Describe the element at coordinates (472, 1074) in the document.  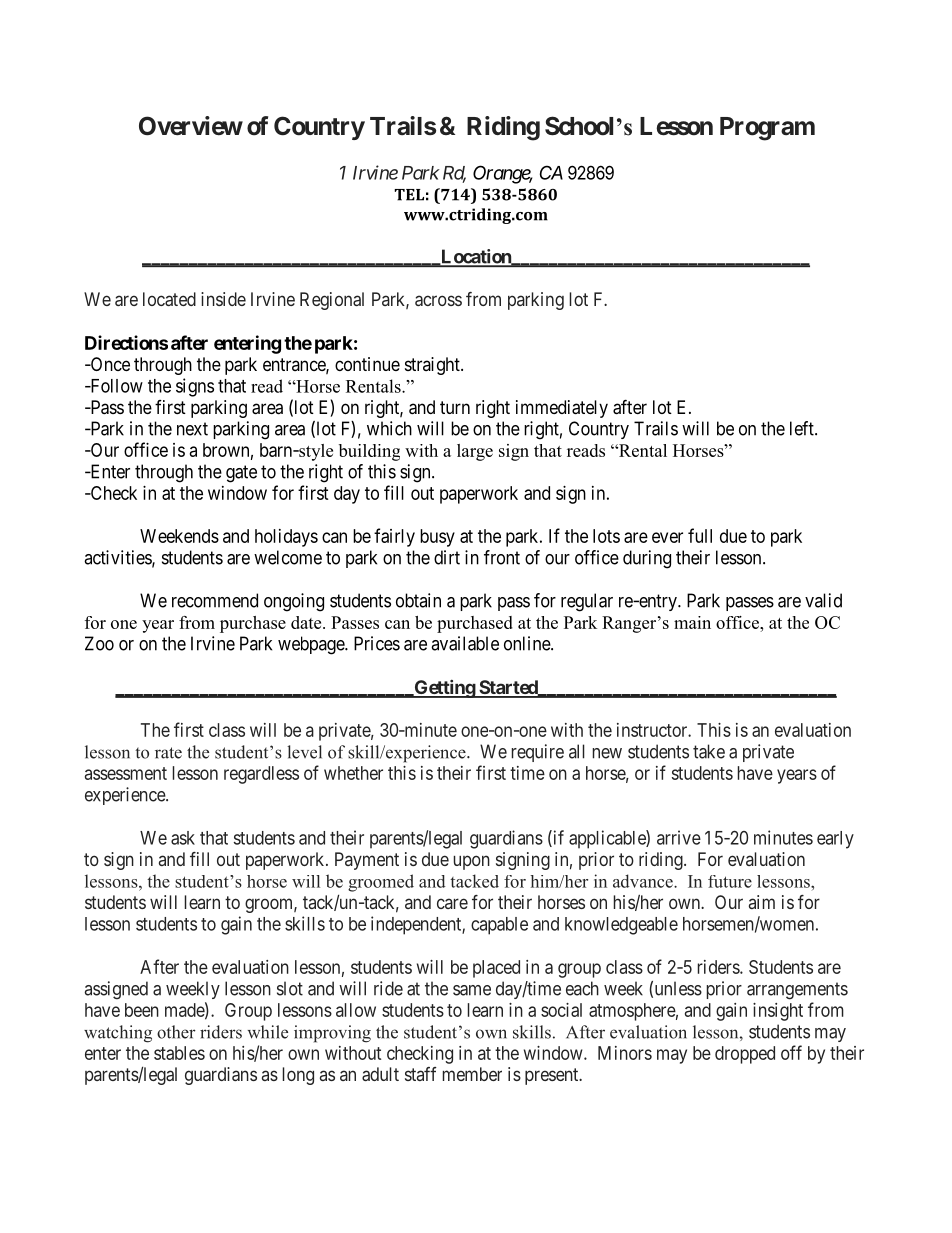
I see `member` at that location.
